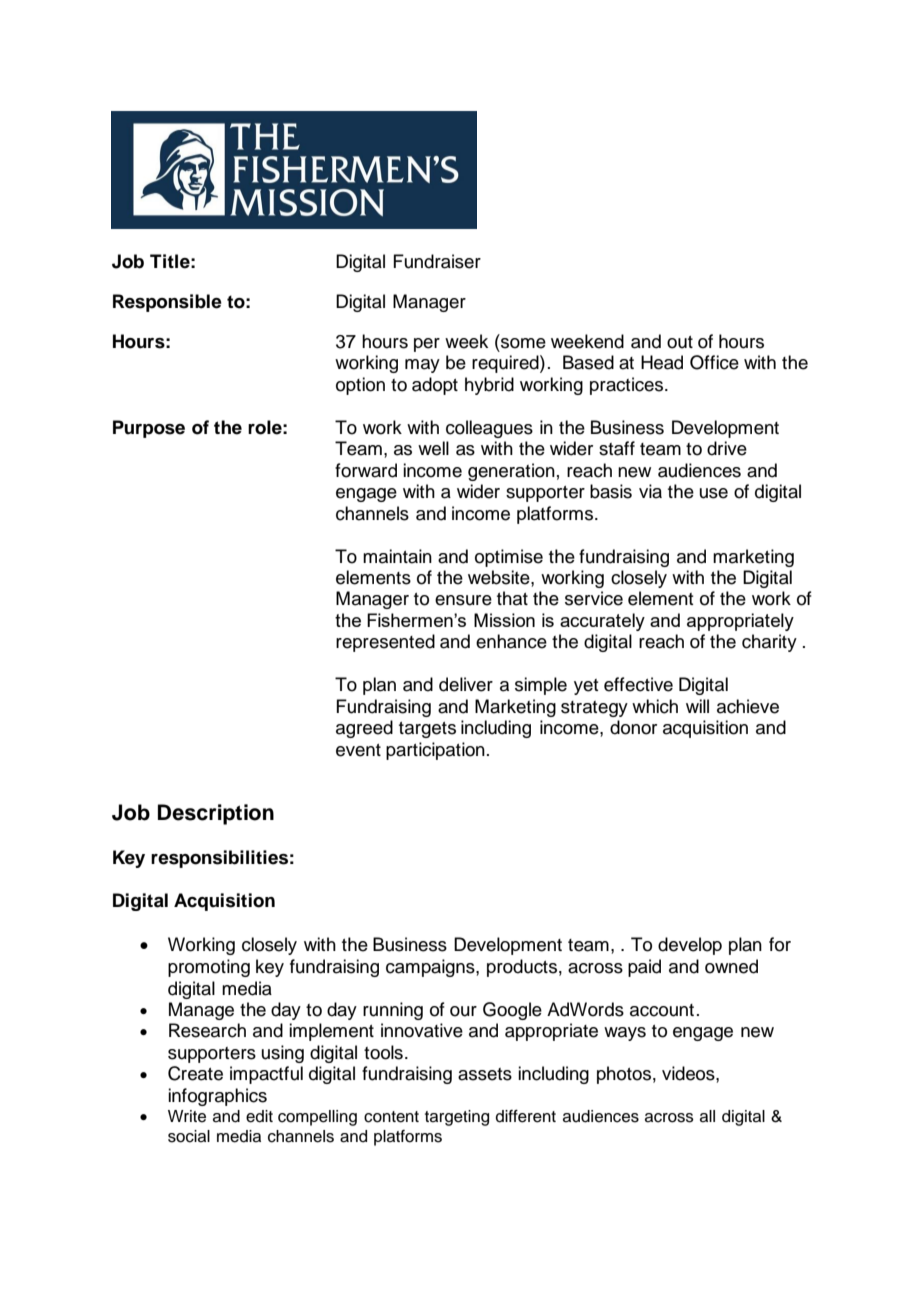  Describe the element at coordinates (707, 1116) in the screenshot. I see `all` at that location.
